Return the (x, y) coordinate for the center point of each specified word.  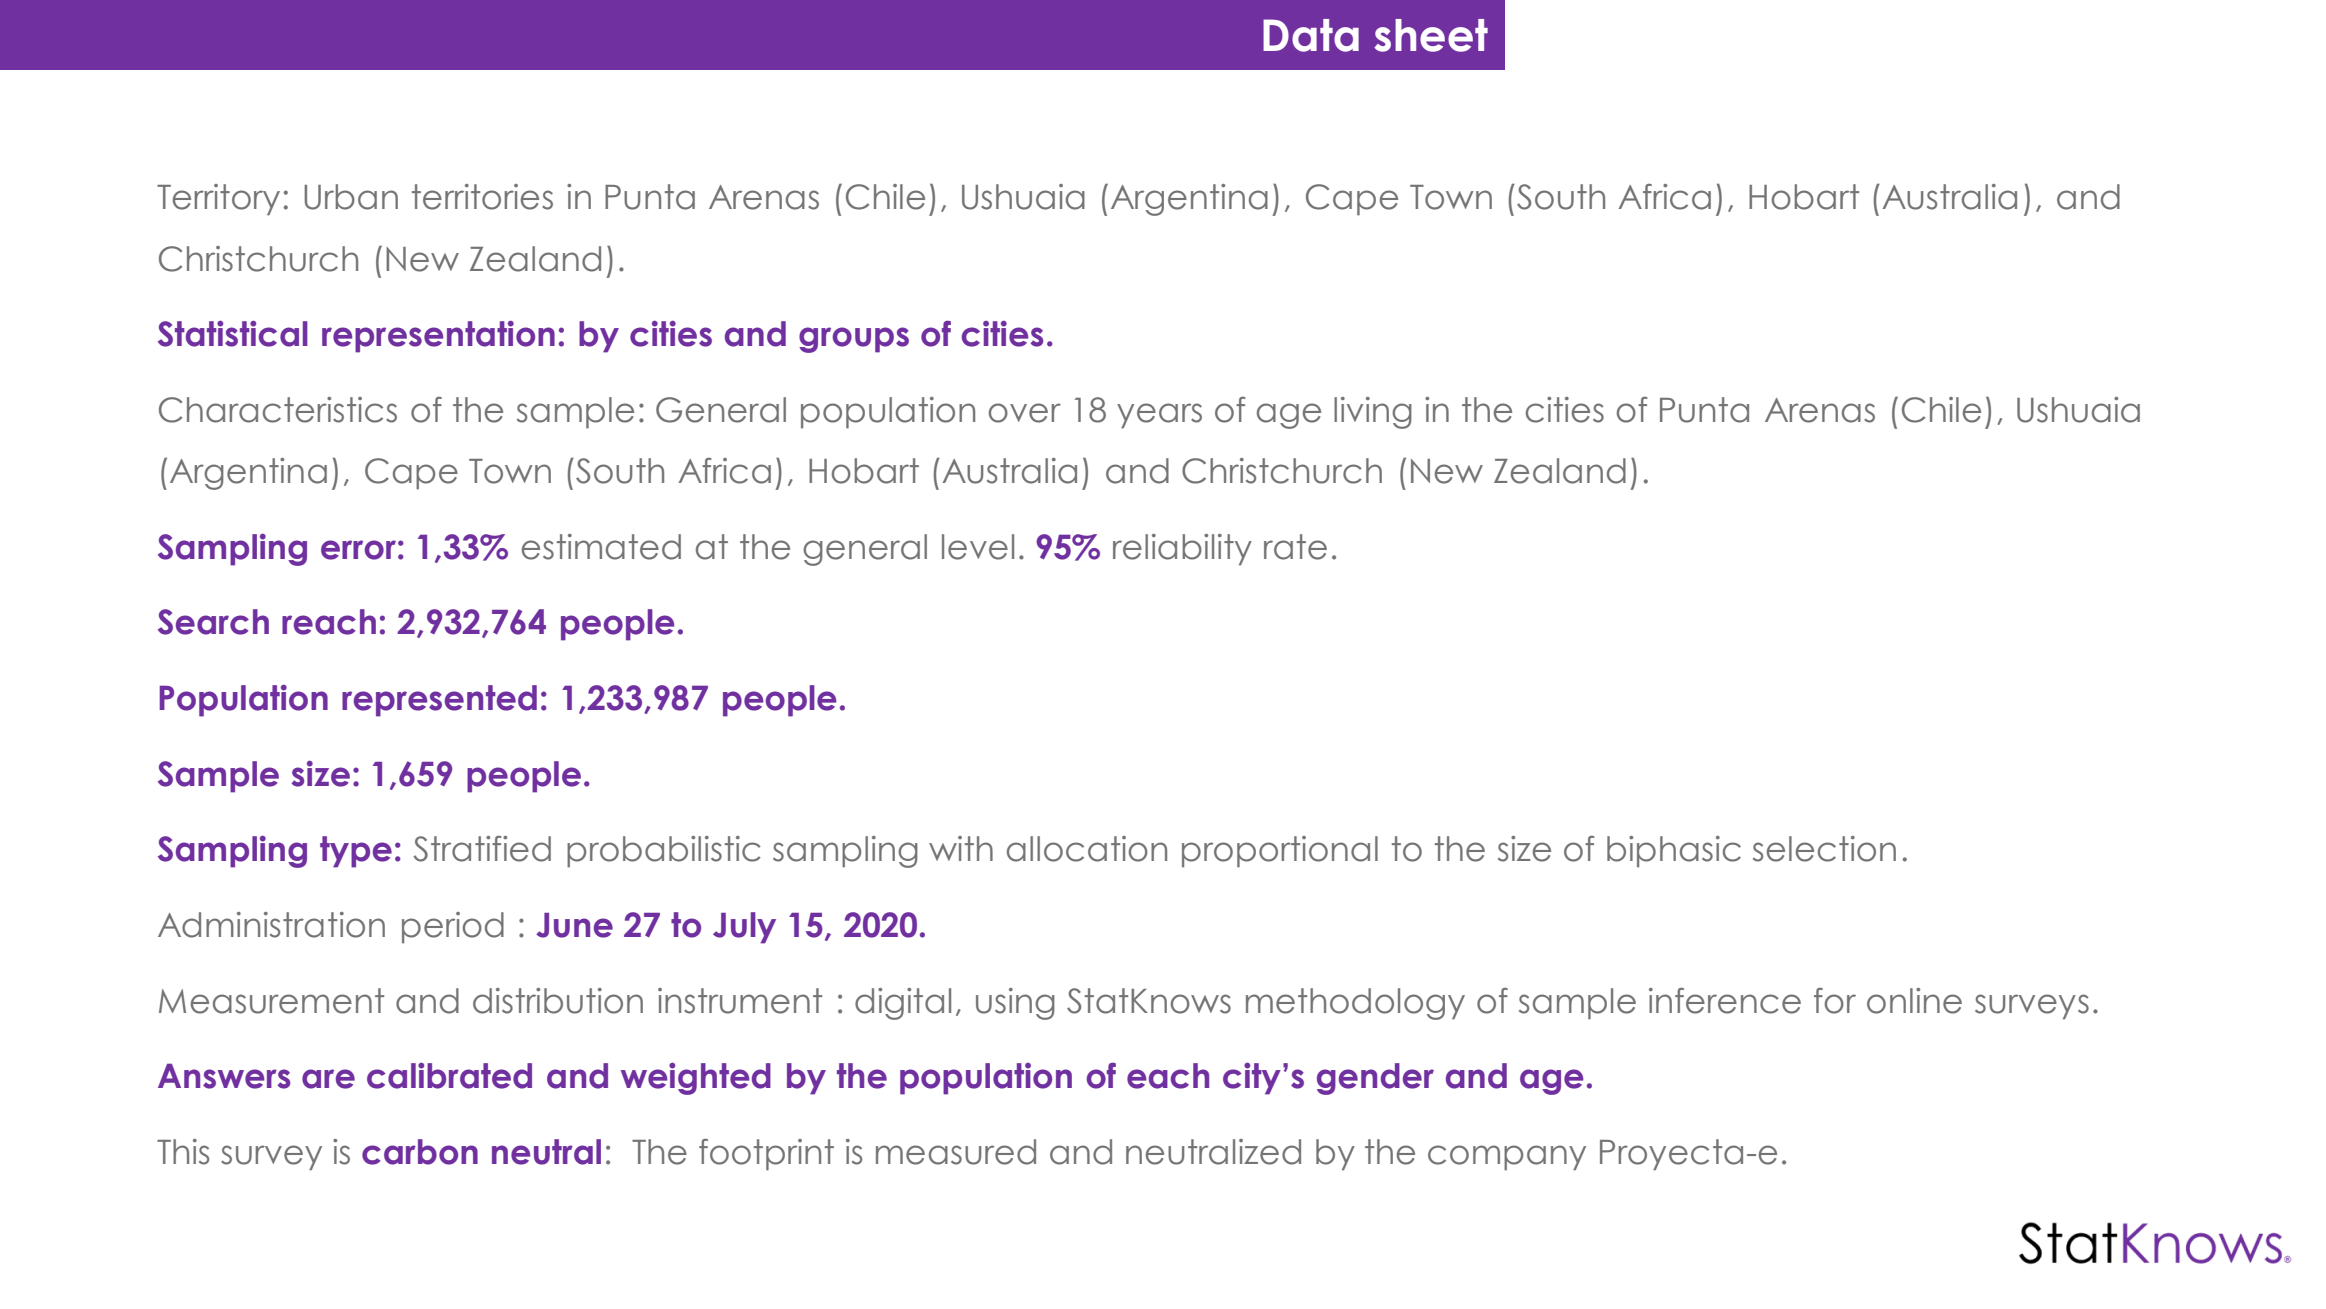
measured (956, 1152)
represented (439, 701)
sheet (1431, 35)
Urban (351, 197)
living (1373, 413)
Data (1311, 35)
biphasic (1674, 852)
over (1025, 413)
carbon (420, 1152)
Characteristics (278, 410)
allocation (1087, 849)
